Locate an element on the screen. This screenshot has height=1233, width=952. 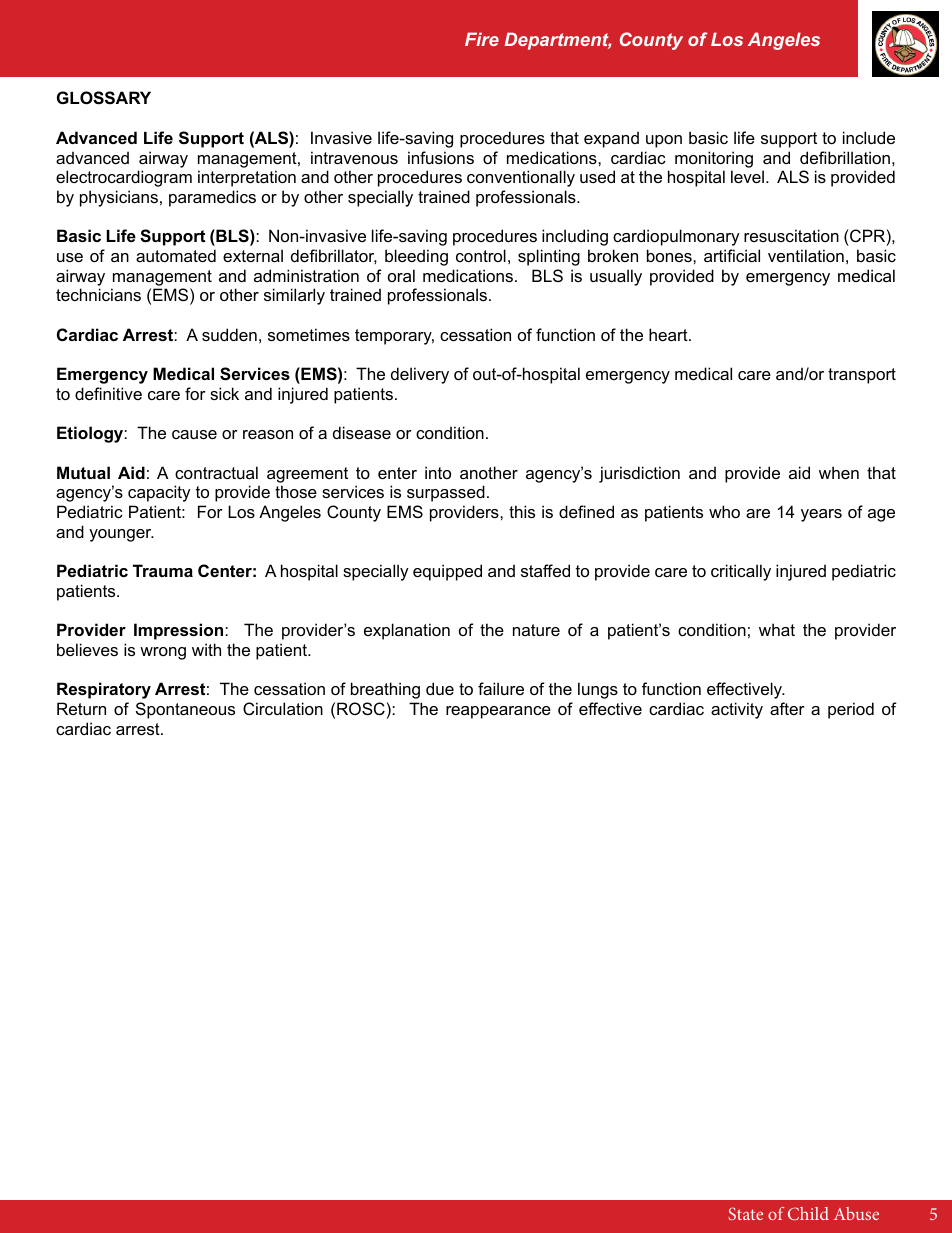
reappearance is located at coordinates (498, 712).
